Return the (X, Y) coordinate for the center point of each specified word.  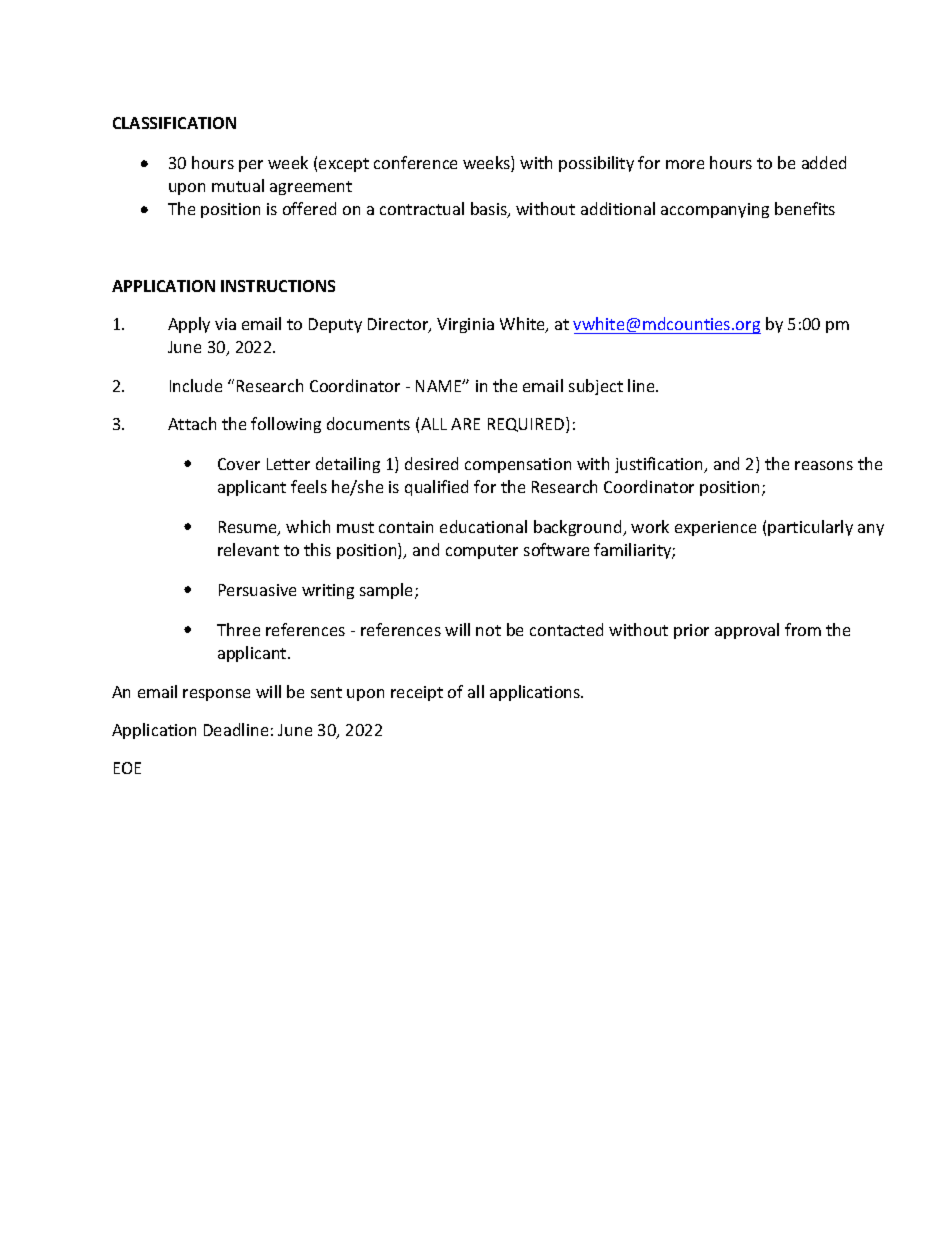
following (286, 425)
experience (715, 528)
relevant (248, 549)
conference (415, 162)
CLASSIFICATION (174, 123)
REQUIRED (527, 425)
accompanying (715, 210)
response (216, 695)
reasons (824, 465)
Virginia (465, 325)
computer (482, 552)
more (685, 164)
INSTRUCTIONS (278, 286)
